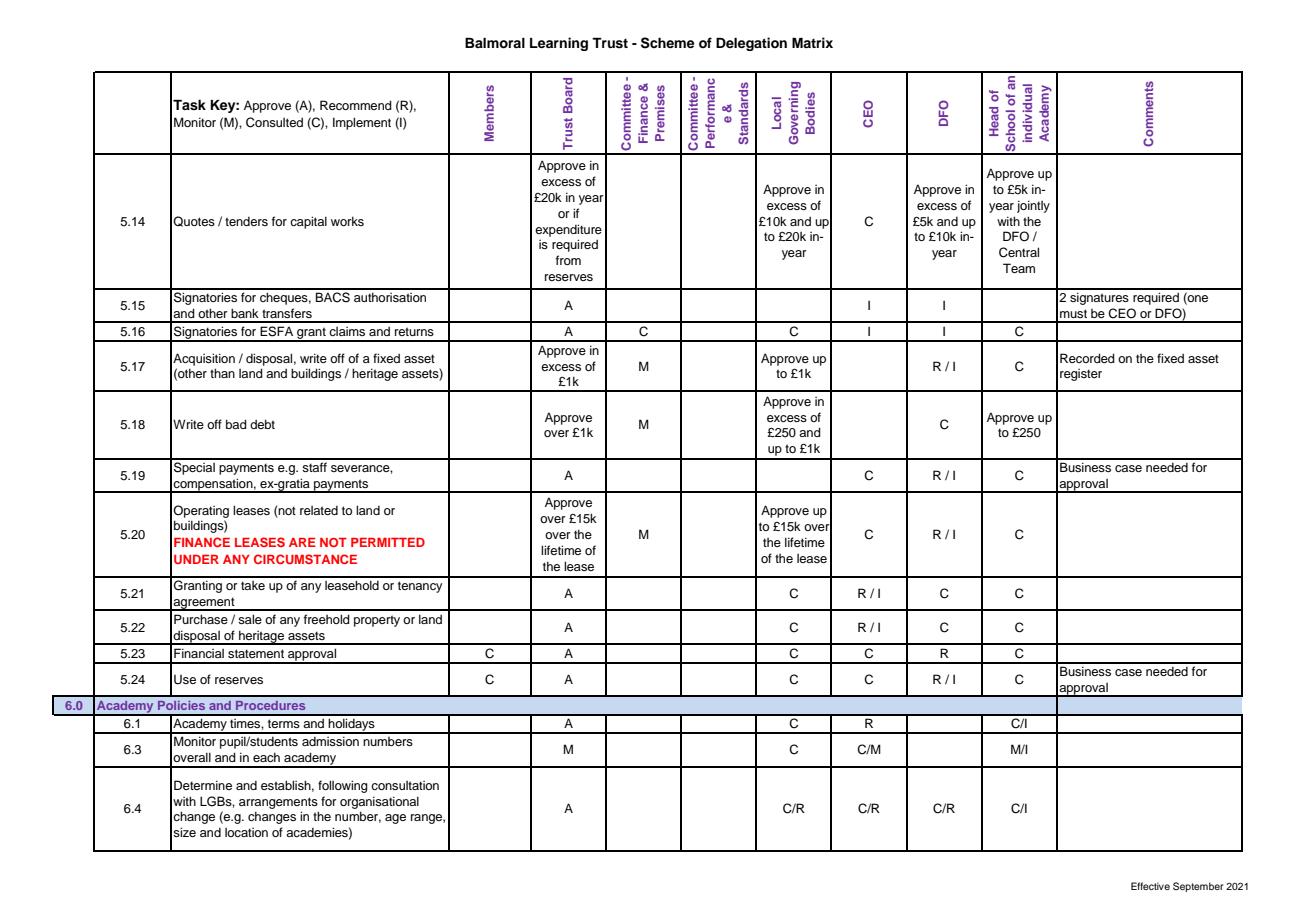 The width and height of the screenshot is (1308, 924). What do you see at coordinates (246, 832) in the screenshot?
I see `location` at bounding box center [246, 832].
